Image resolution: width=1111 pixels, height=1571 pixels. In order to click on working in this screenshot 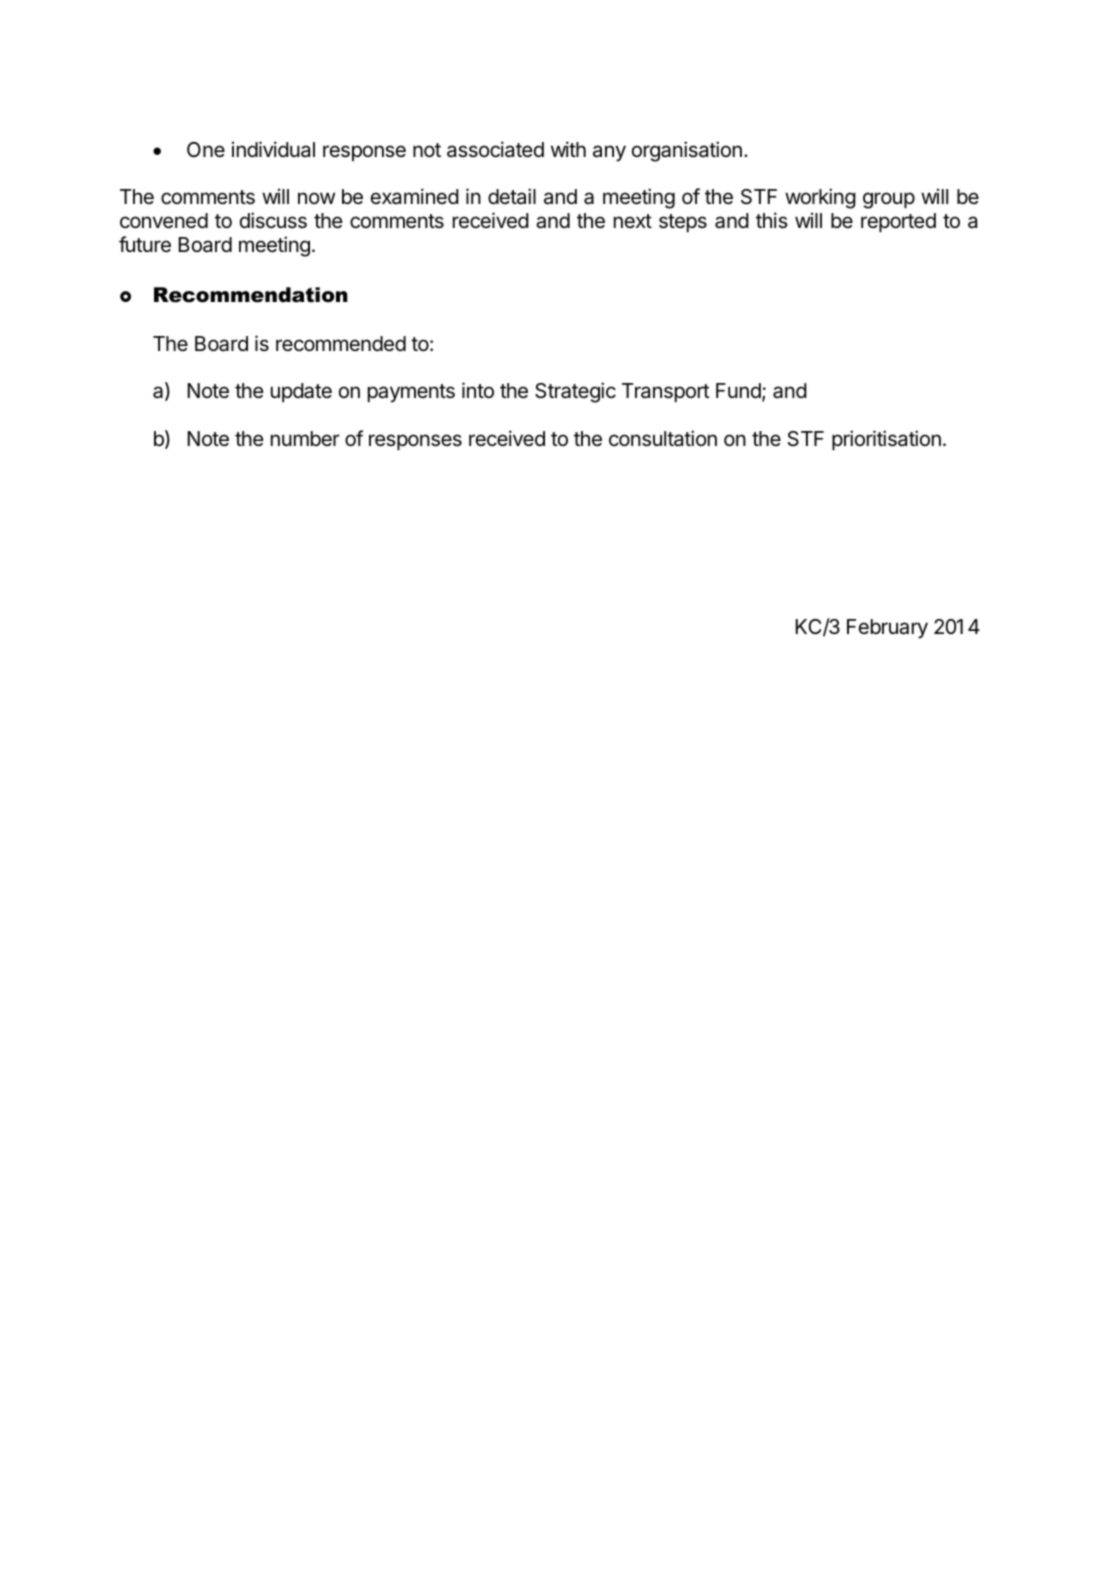, I will do `click(820, 198)`.
